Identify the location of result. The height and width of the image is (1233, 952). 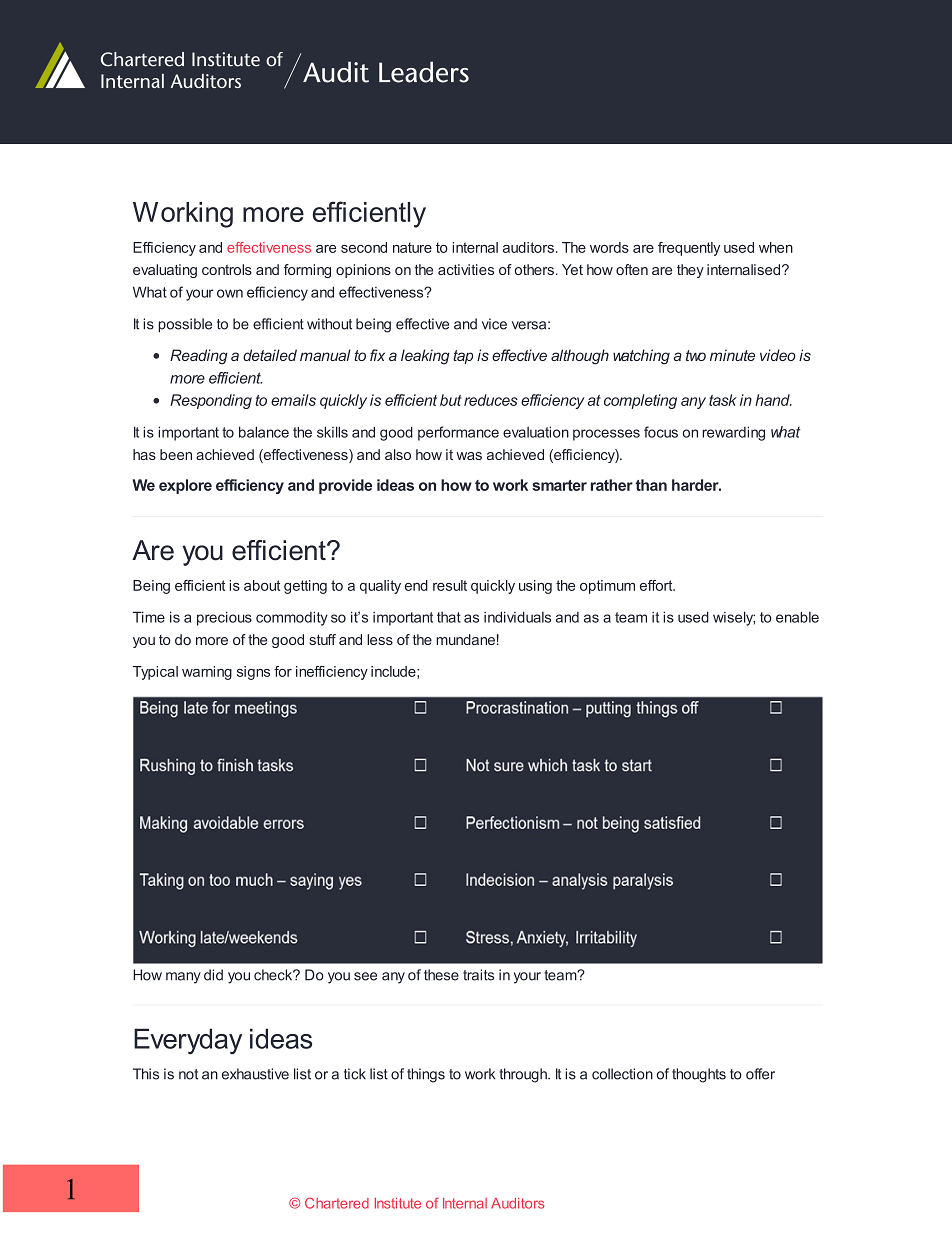
(450, 585).
